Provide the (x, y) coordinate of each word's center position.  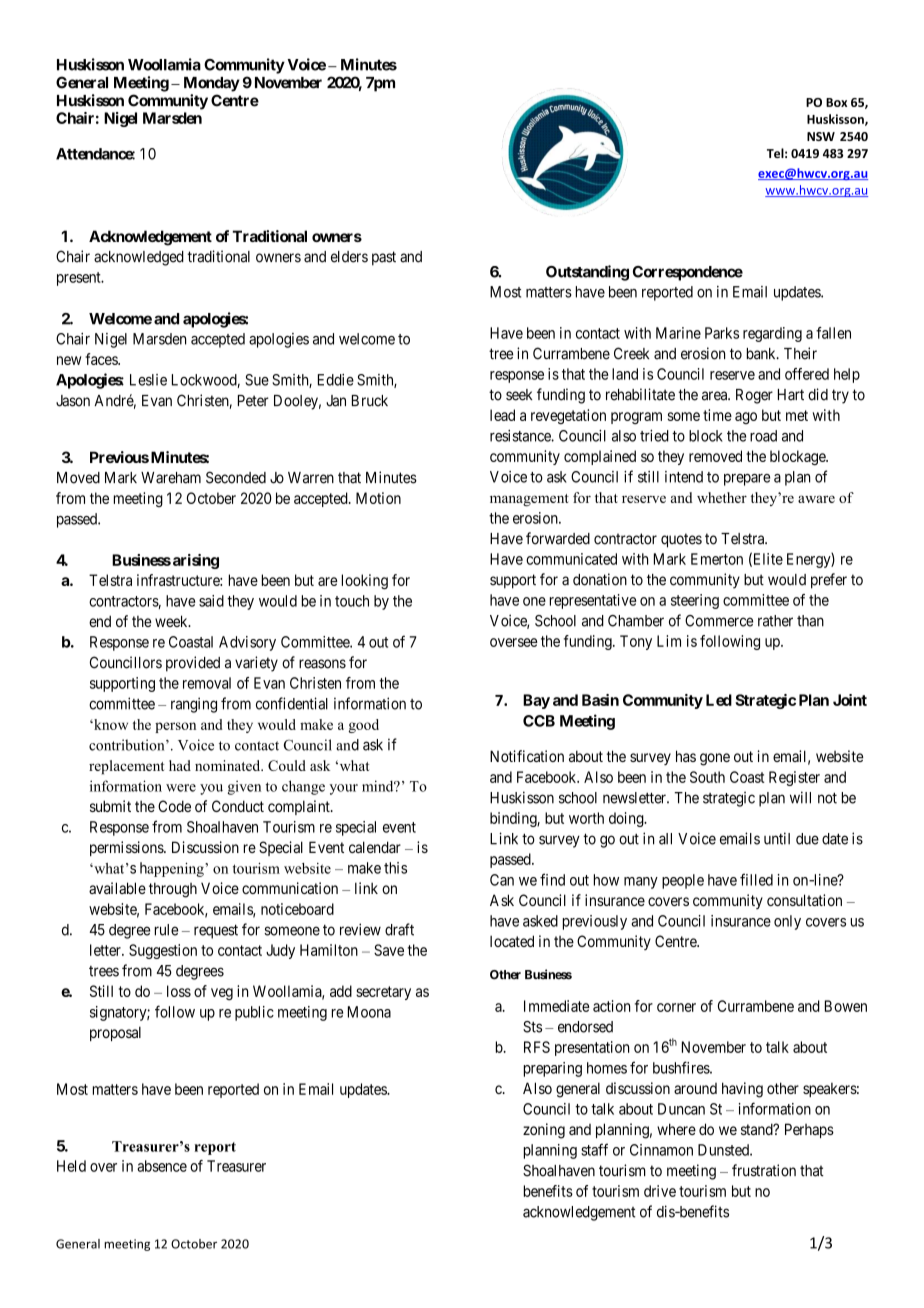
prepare (747, 480)
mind (379, 786)
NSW (821, 136)
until (777, 838)
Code (174, 806)
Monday (212, 84)
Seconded (236, 477)
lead (502, 415)
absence (162, 1166)
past (384, 258)
